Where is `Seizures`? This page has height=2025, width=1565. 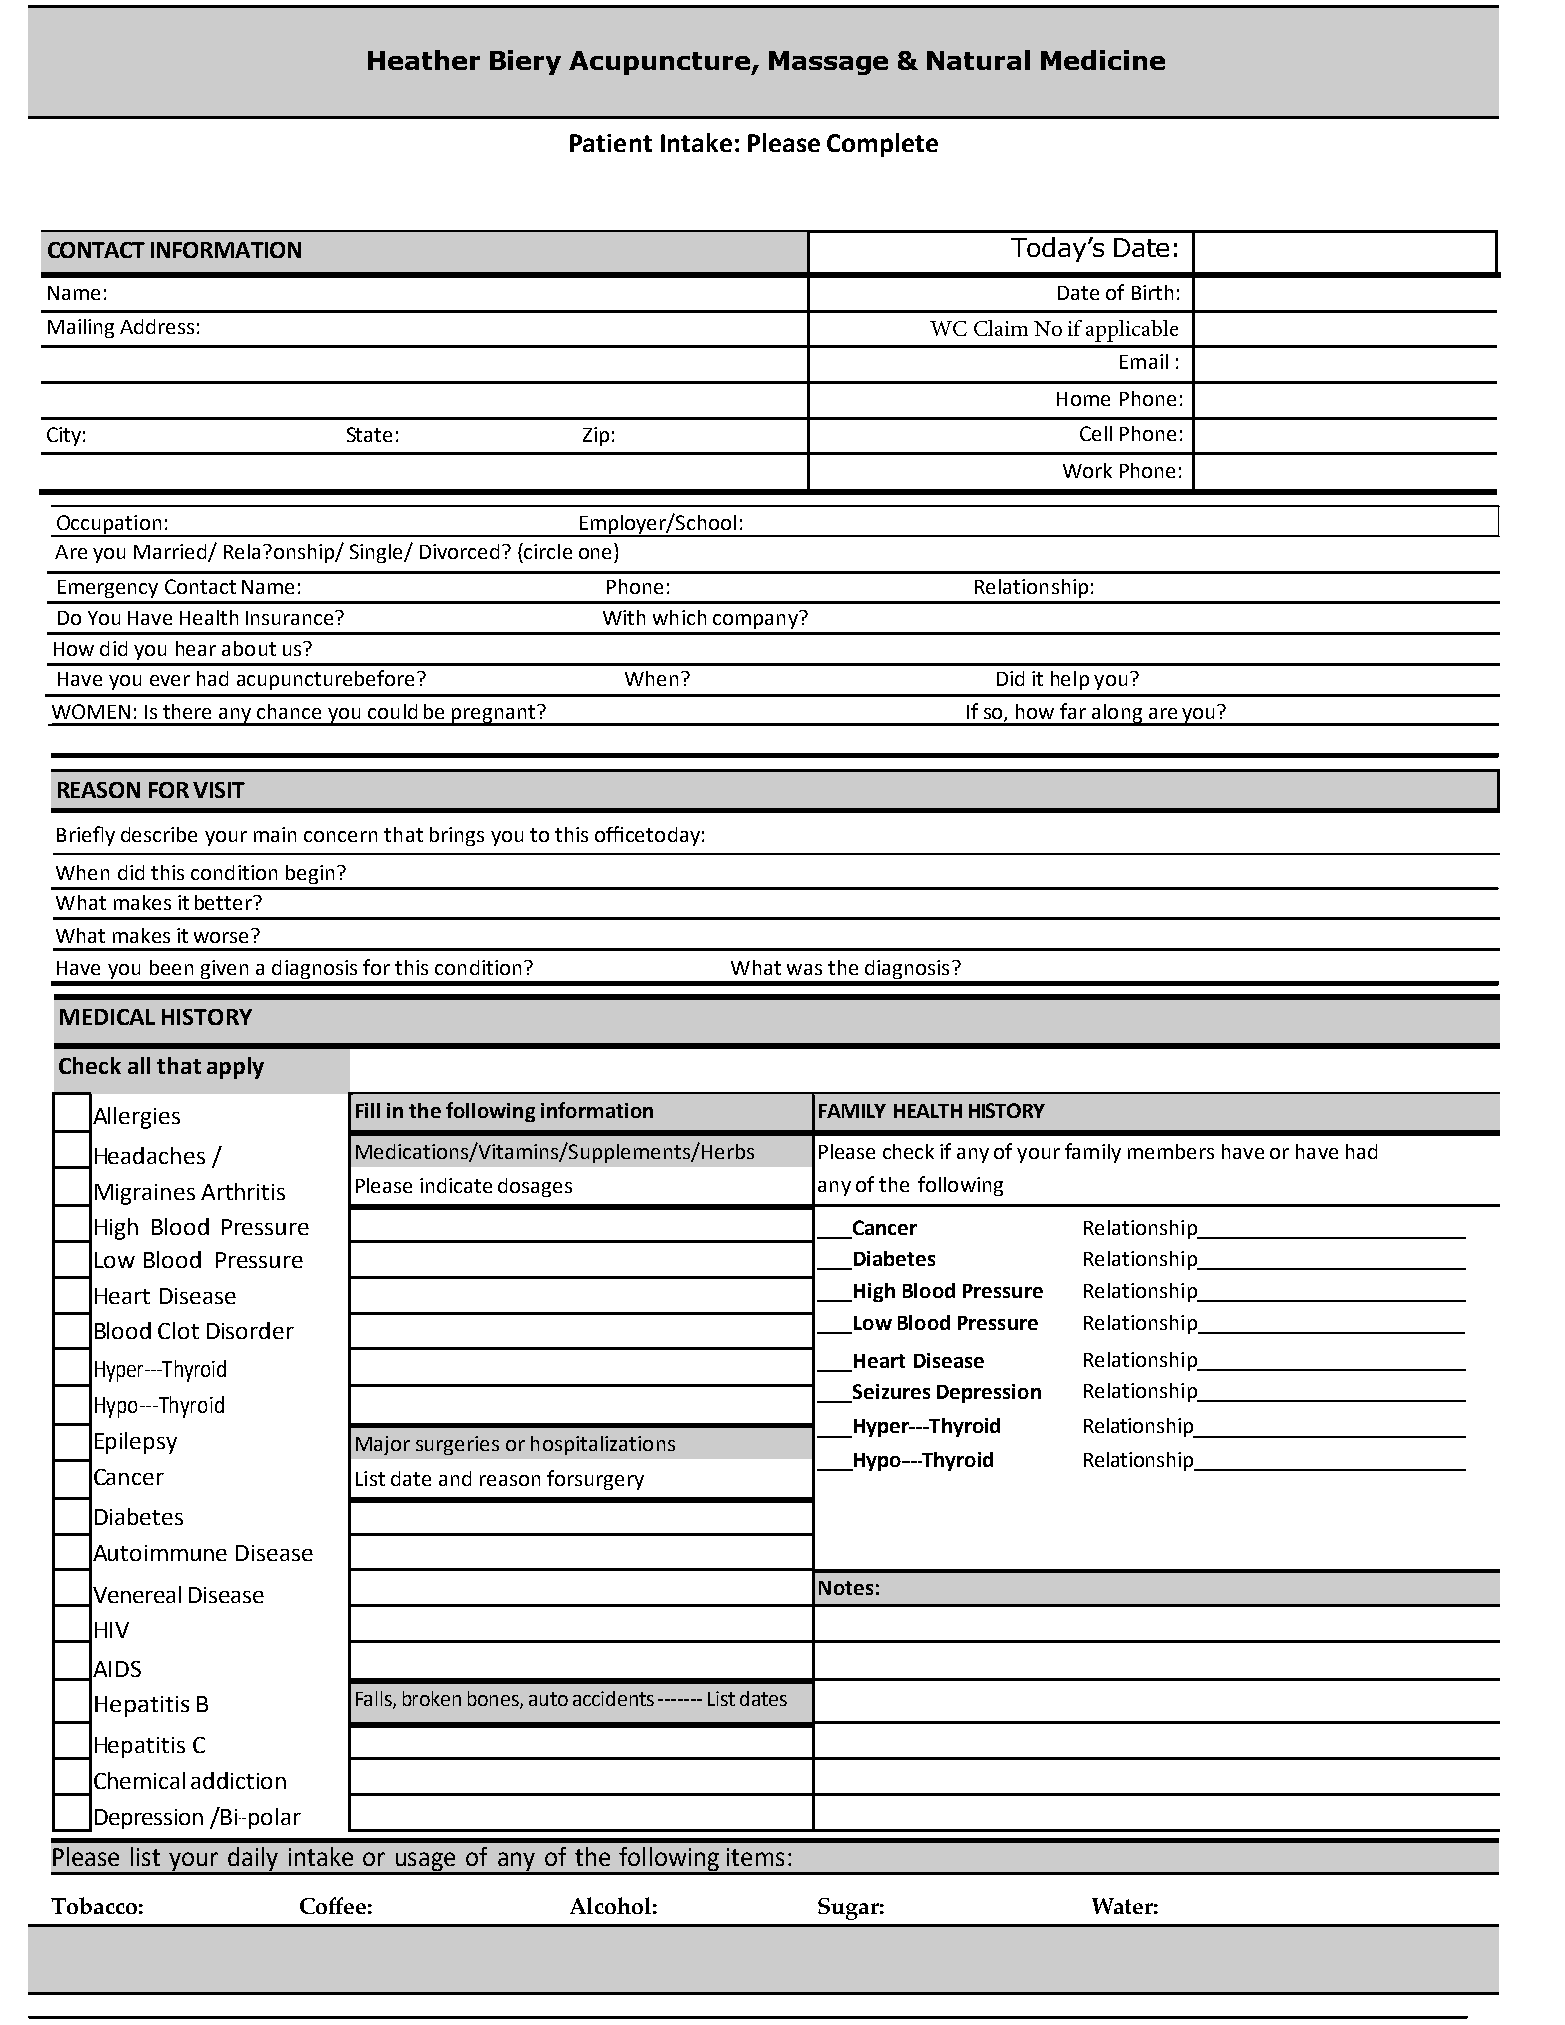 Seizures is located at coordinates (890, 1393).
